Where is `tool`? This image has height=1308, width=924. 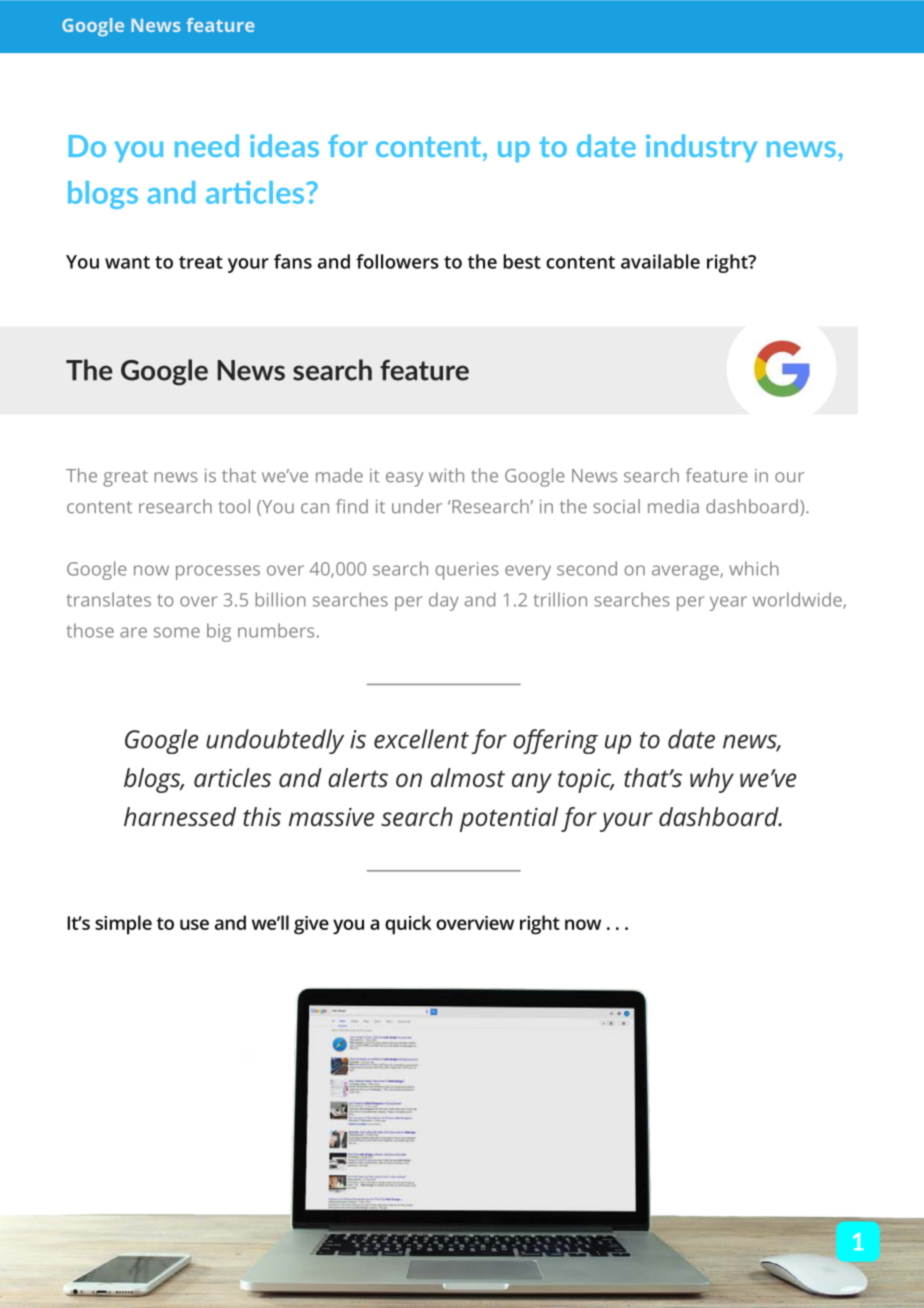 tool is located at coordinates (234, 506).
